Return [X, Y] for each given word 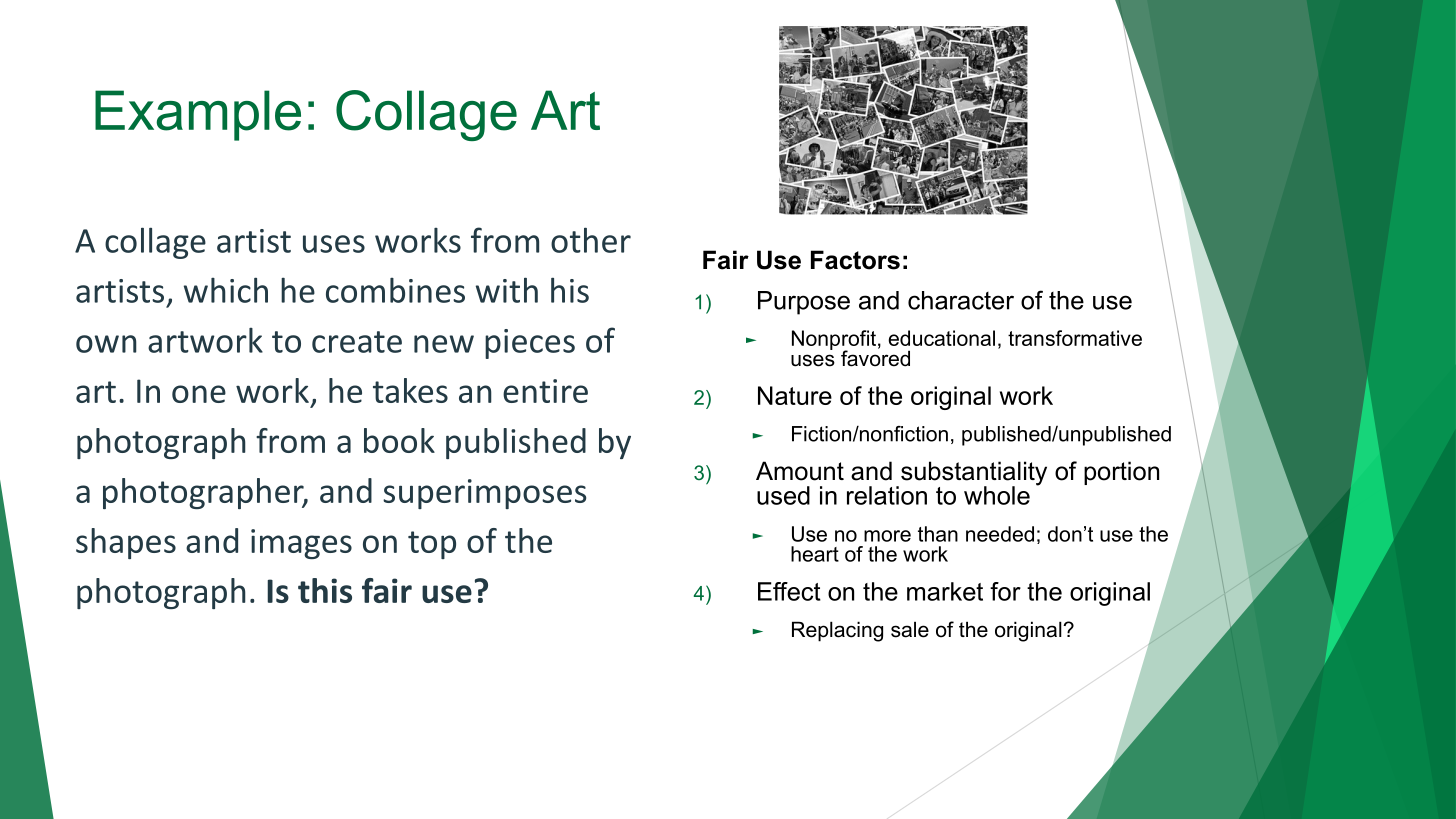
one [199, 394]
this [325, 590]
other [591, 240]
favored [875, 357]
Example [198, 115]
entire [545, 391]
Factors [855, 260]
